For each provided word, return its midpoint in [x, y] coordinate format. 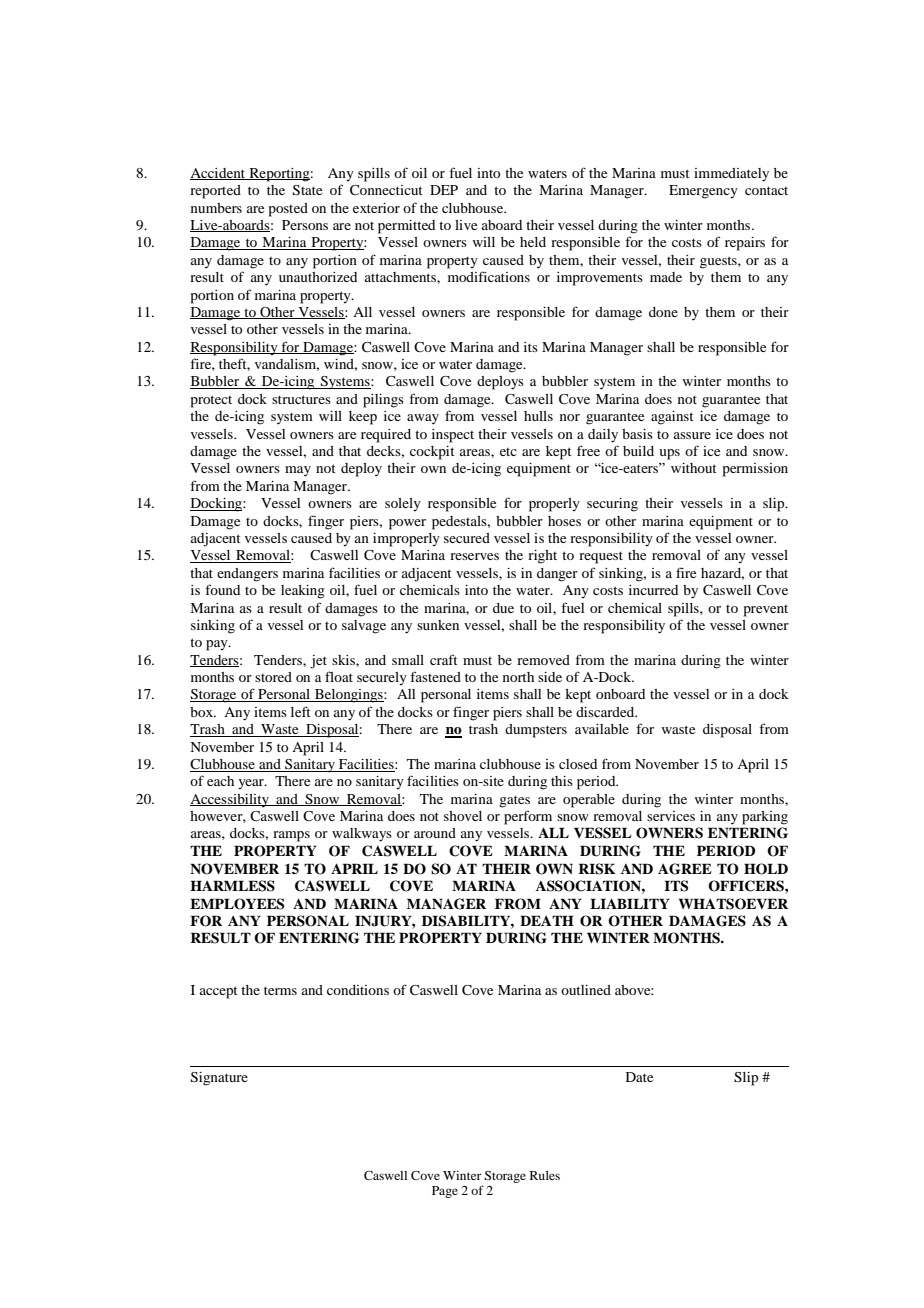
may [298, 471]
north [518, 677]
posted [288, 210]
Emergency [703, 192]
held [533, 242]
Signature [219, 1079]
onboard [620, 694]
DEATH [547, 920]
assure [692, 435]
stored [273, 677]
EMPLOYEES [237, 904]
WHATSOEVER [733, 904]
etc [508, 452]
